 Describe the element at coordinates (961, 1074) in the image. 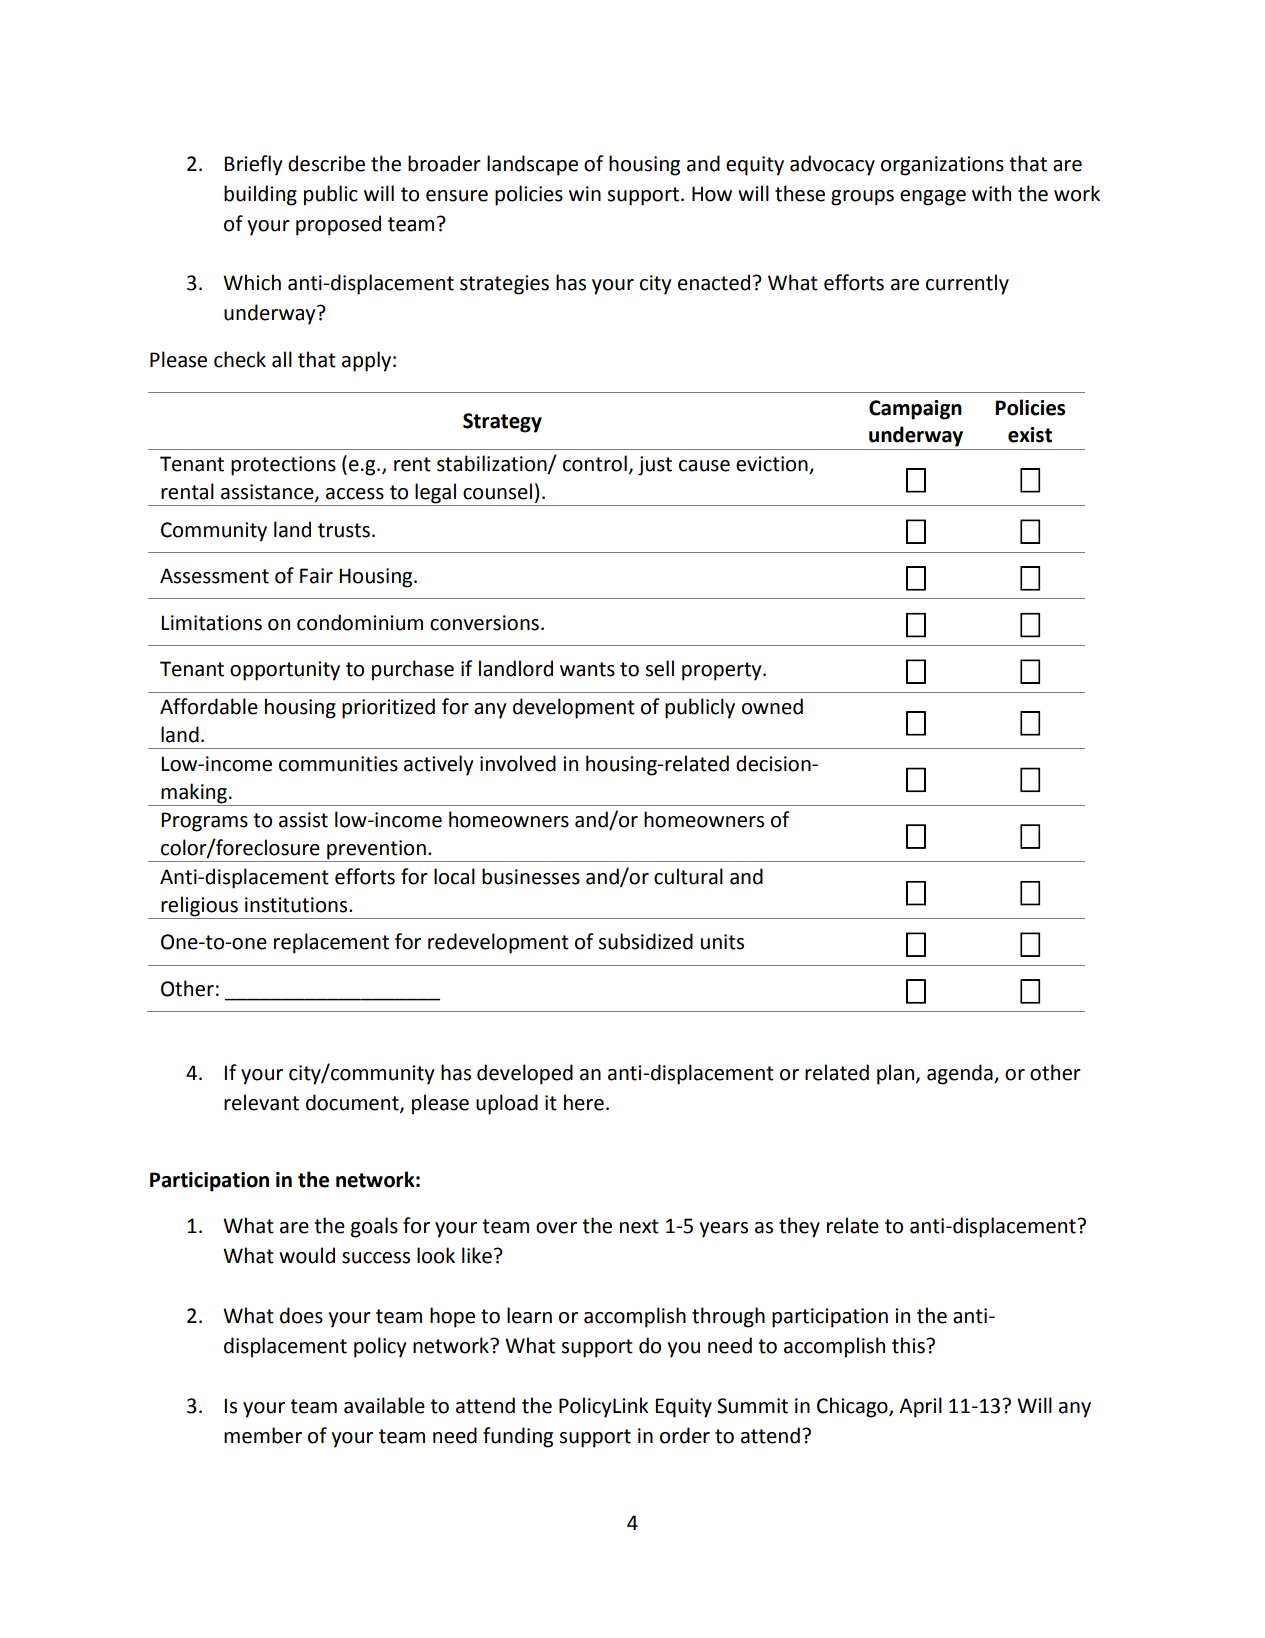

I see `agenda` at that location.
